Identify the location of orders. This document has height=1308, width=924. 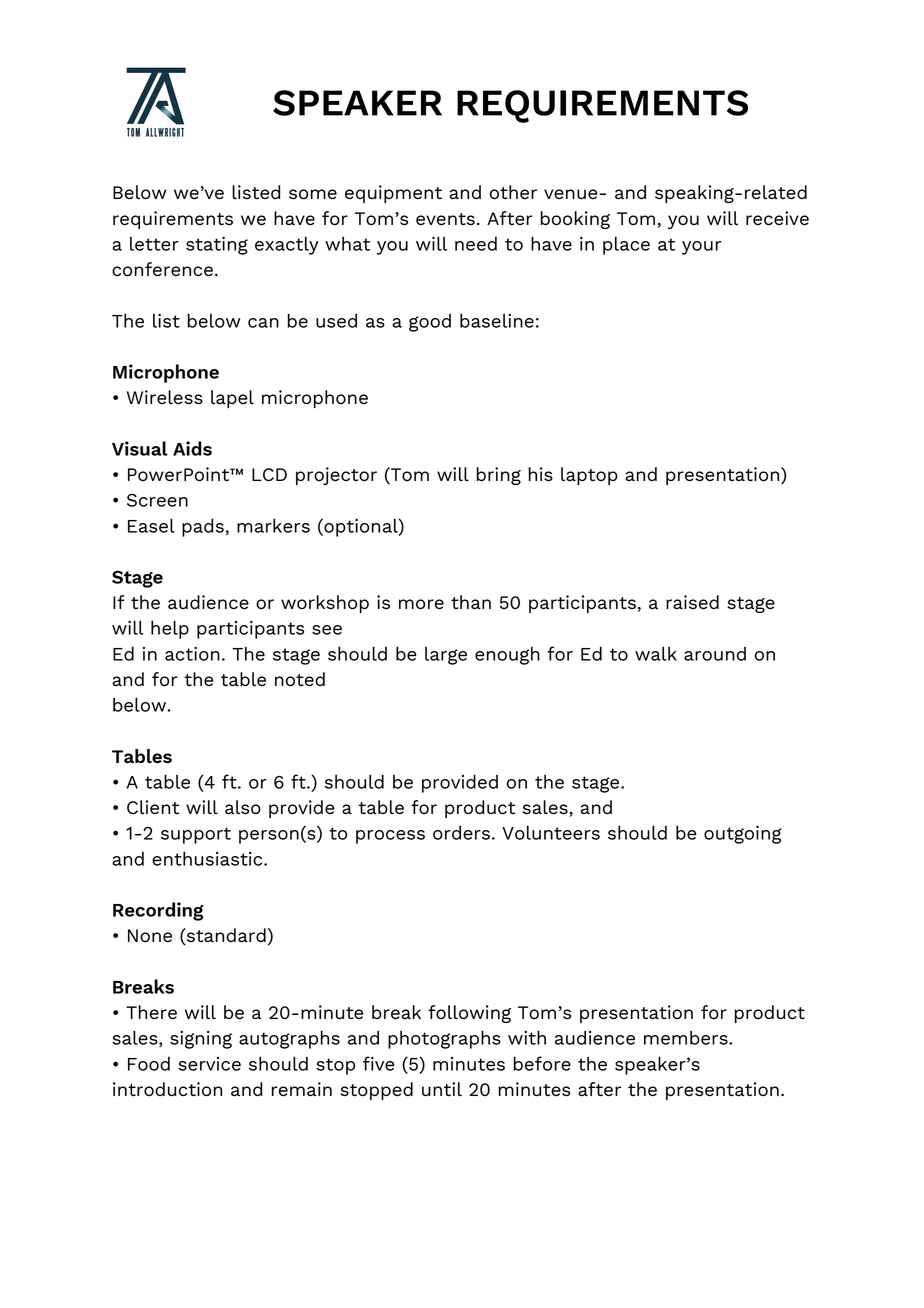
(461, 832).
